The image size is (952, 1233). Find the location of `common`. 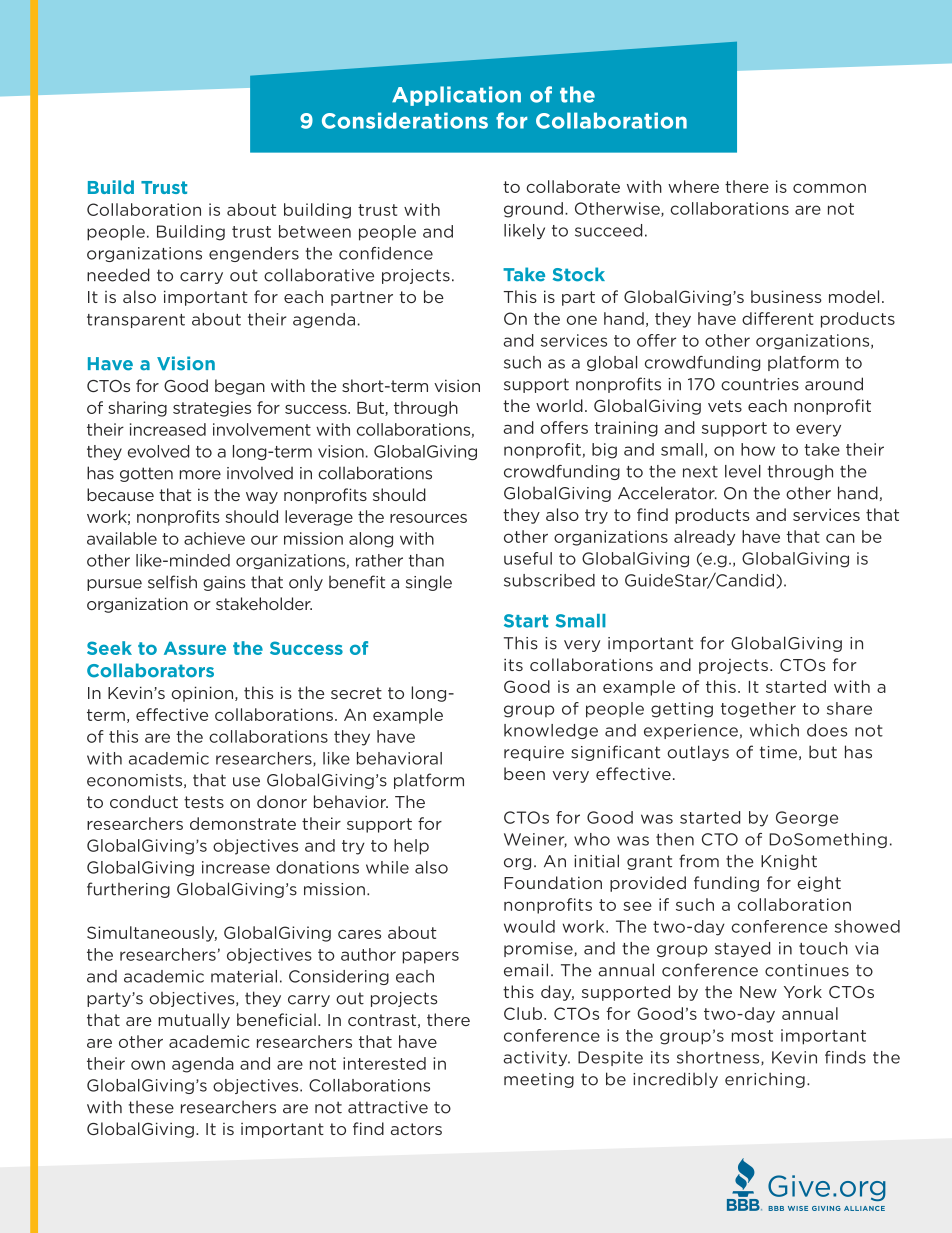

common is located at coordinates (829, 188).
